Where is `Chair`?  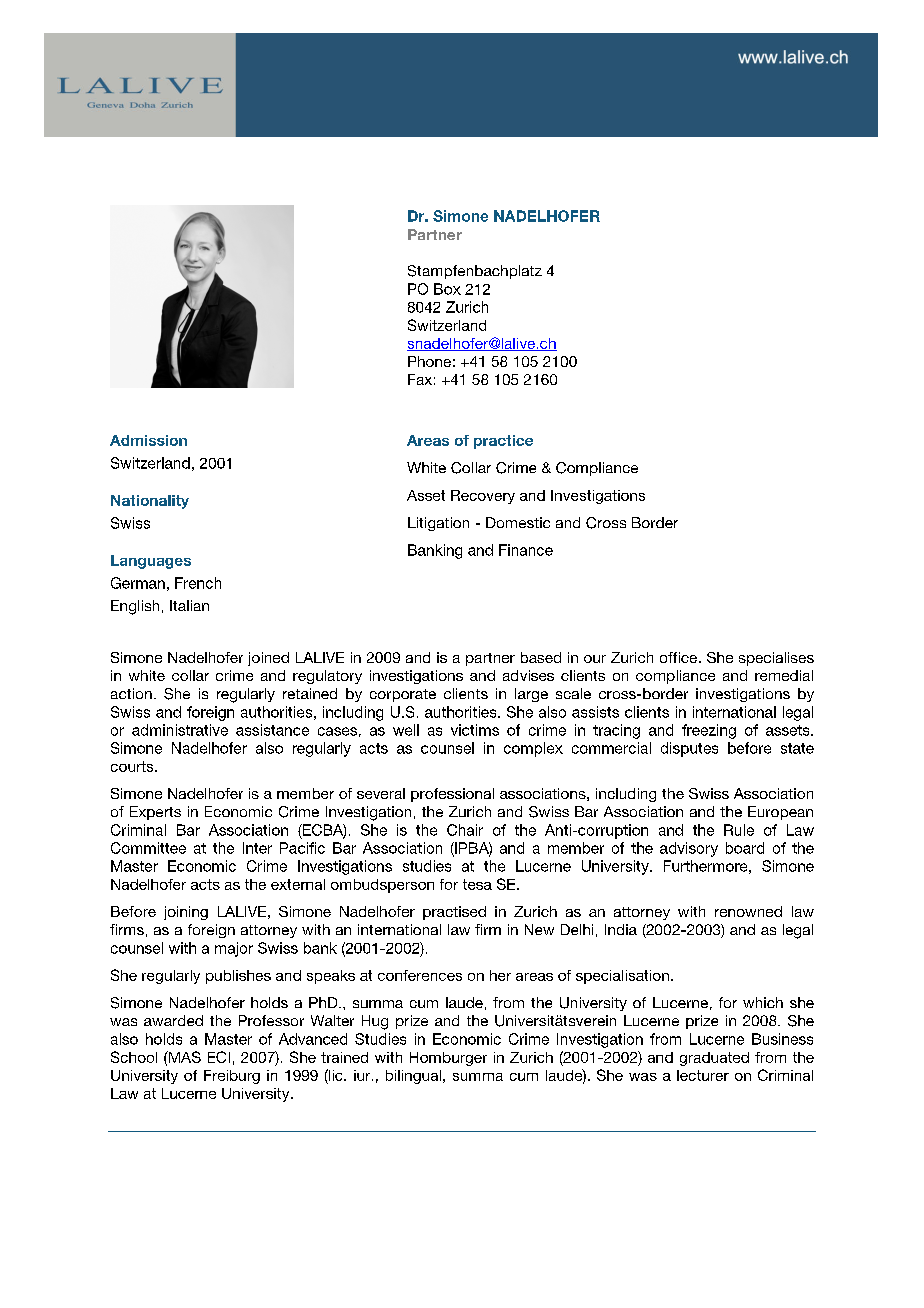 Chair is located at coordinates (465, 830).
